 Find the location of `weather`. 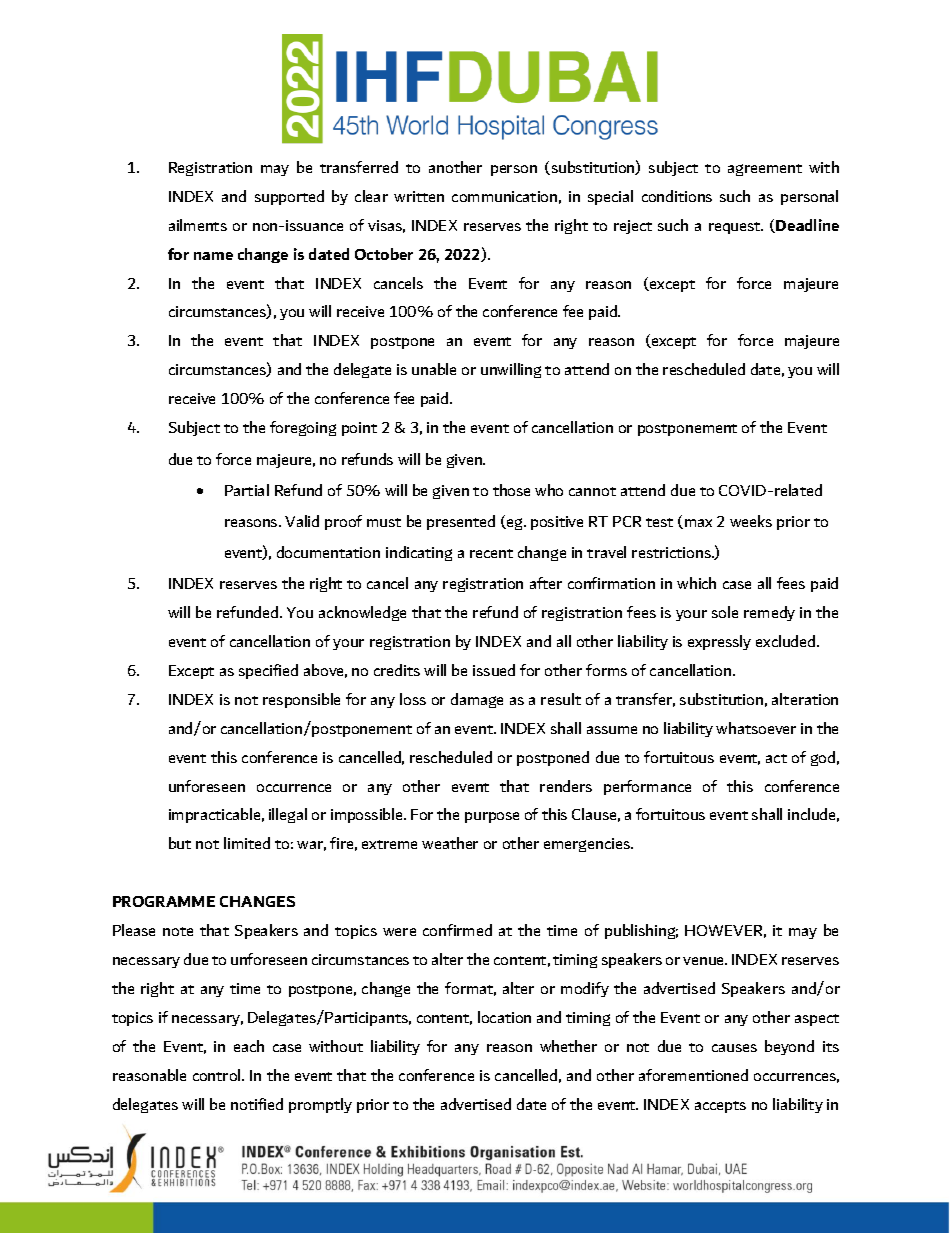

weather is located at coordinates (450, 843).
